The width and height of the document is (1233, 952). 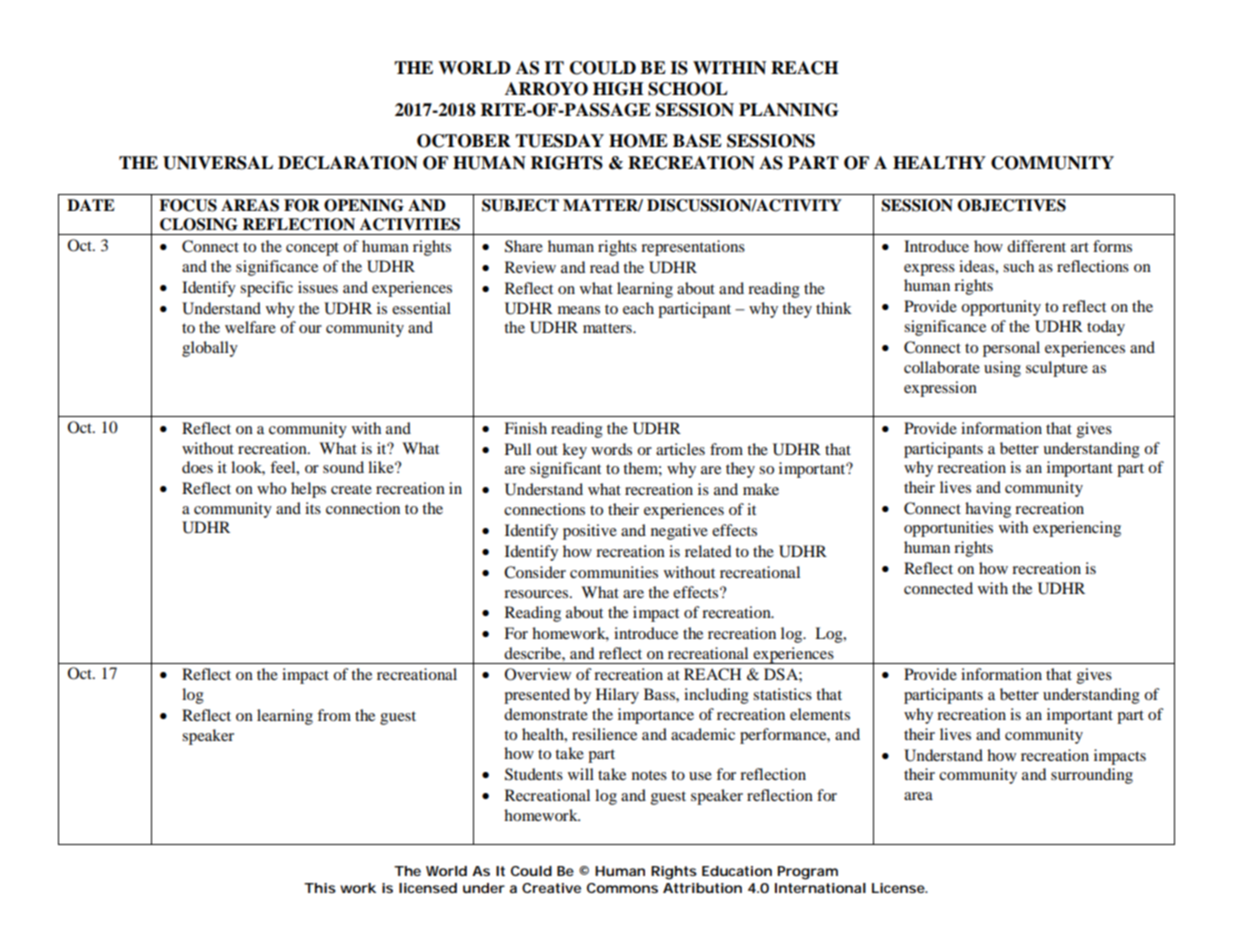 What do you see at coordinates (820, 888) in the document?
I see `International` at bounding box center [820, 888].
